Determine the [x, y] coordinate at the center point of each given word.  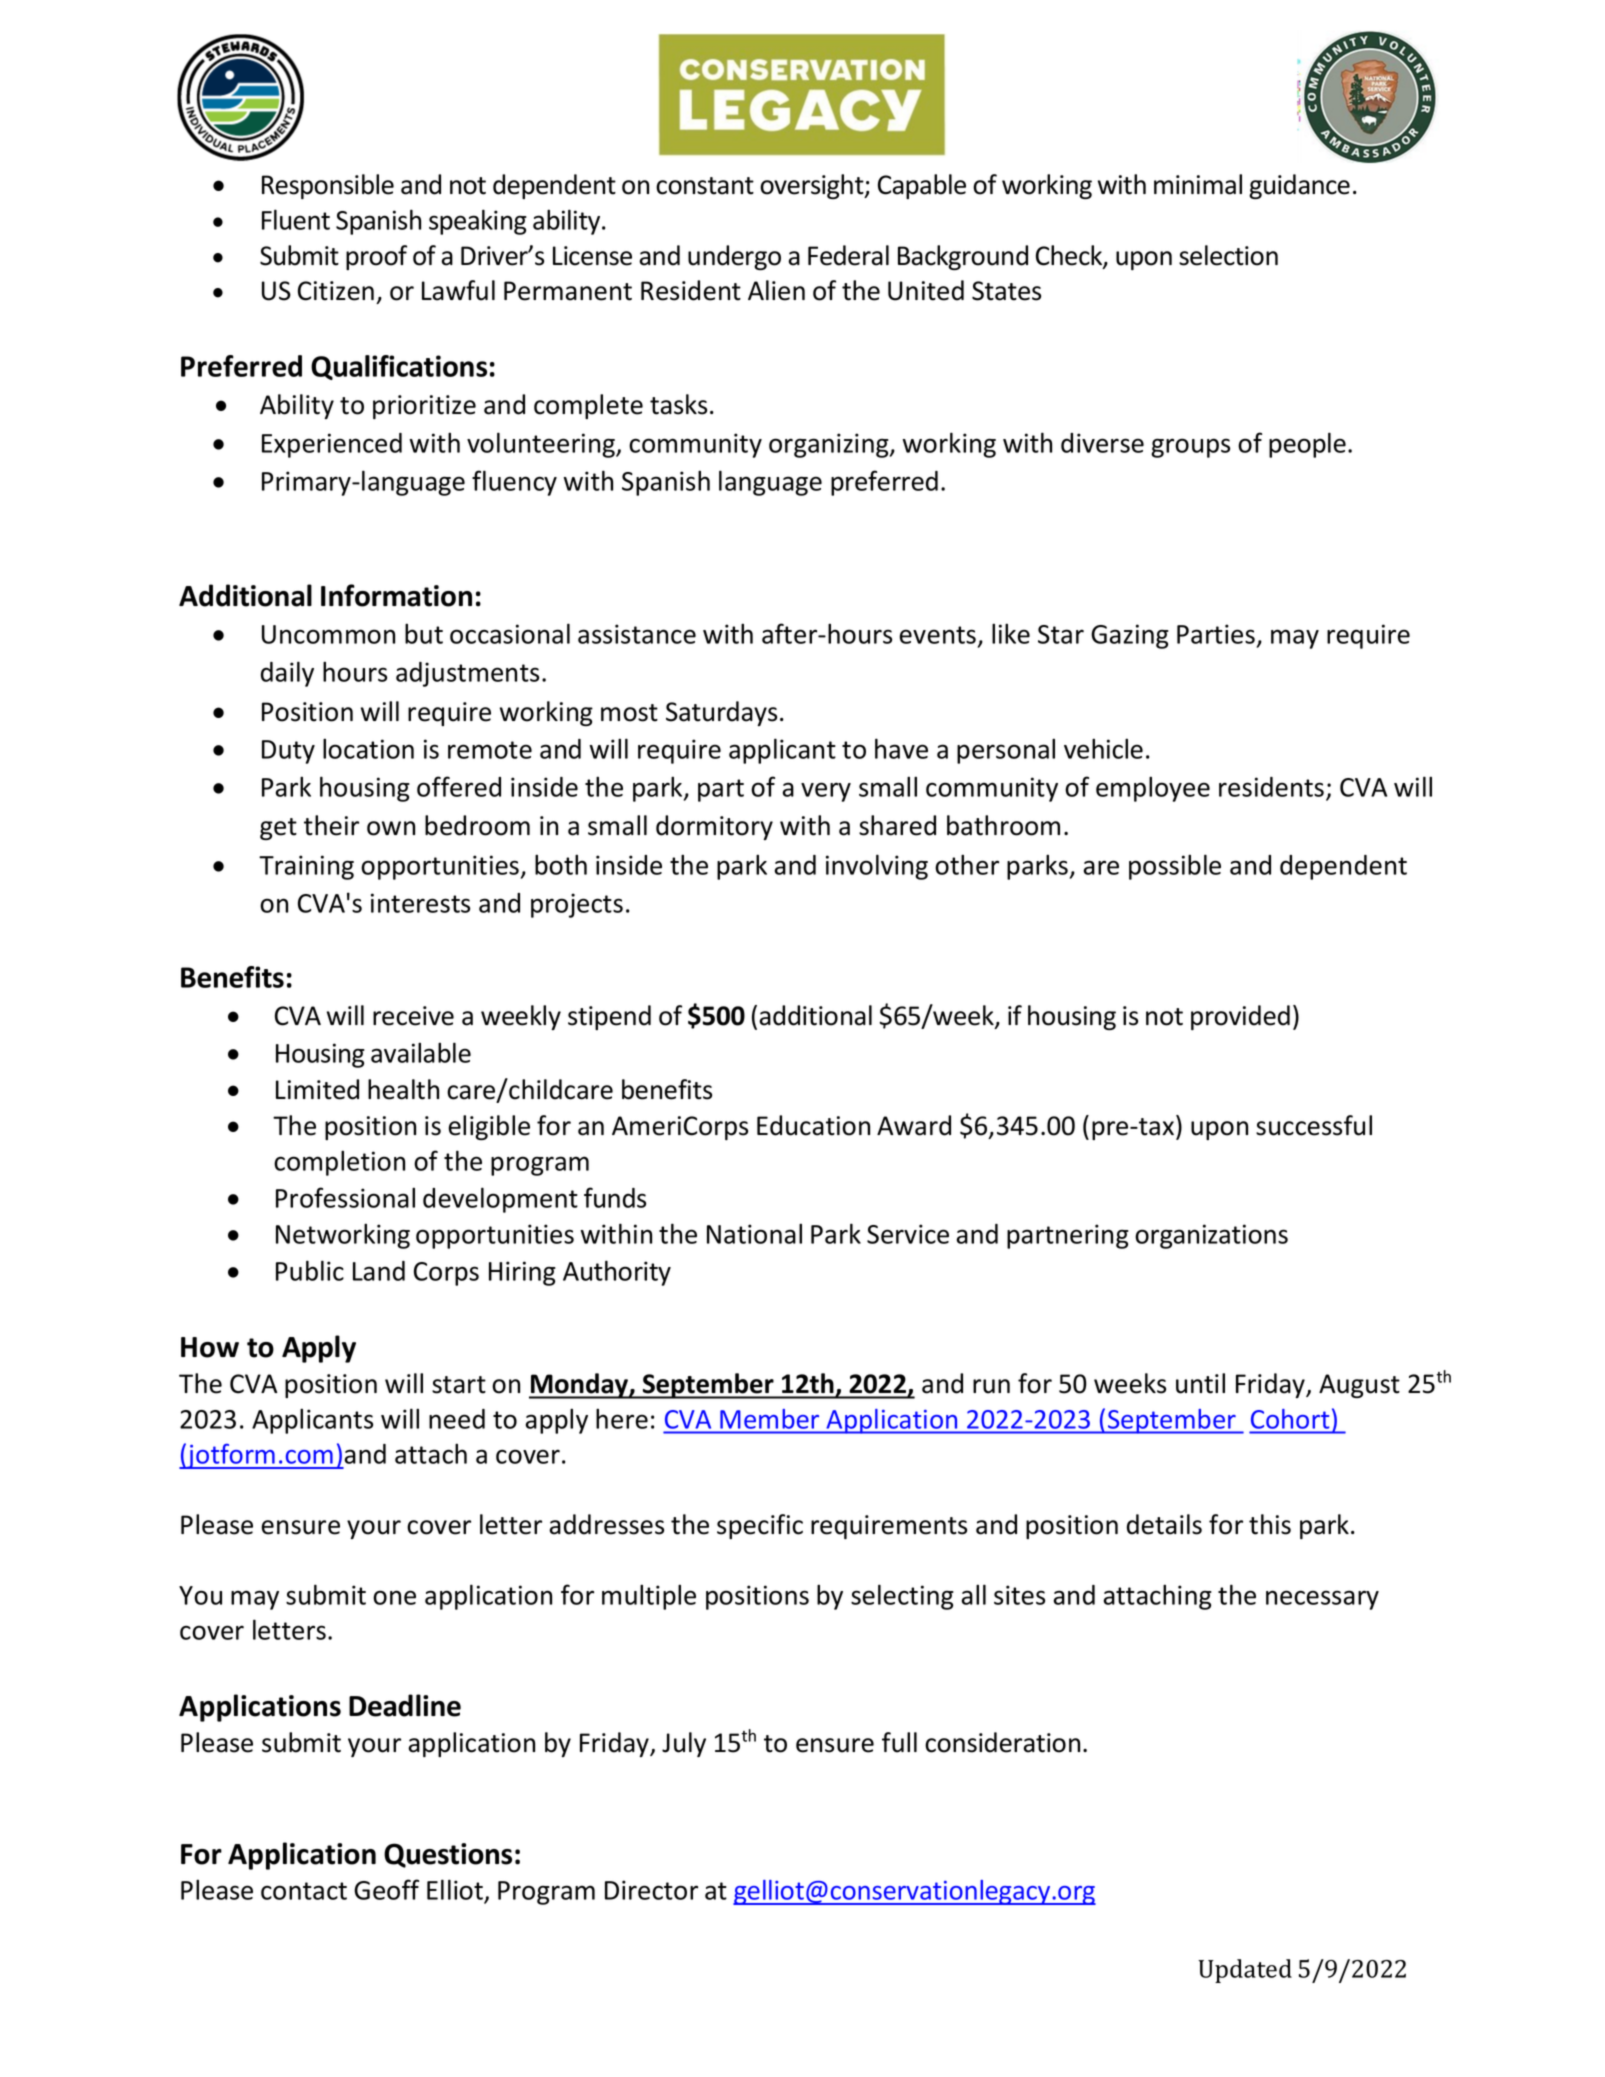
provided [1240, 1017]
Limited [317, 1089]
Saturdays [721, 713]
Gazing [1130, 636]
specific [760, 1526]
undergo [734, 257]
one [394, 1597]
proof [376, 257]
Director [651, 1890]
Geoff [386, 1889]
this [1270, 1524]
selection [1228, 255]
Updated [1245, 1971]
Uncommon [328, 634]
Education [813, 1125]
